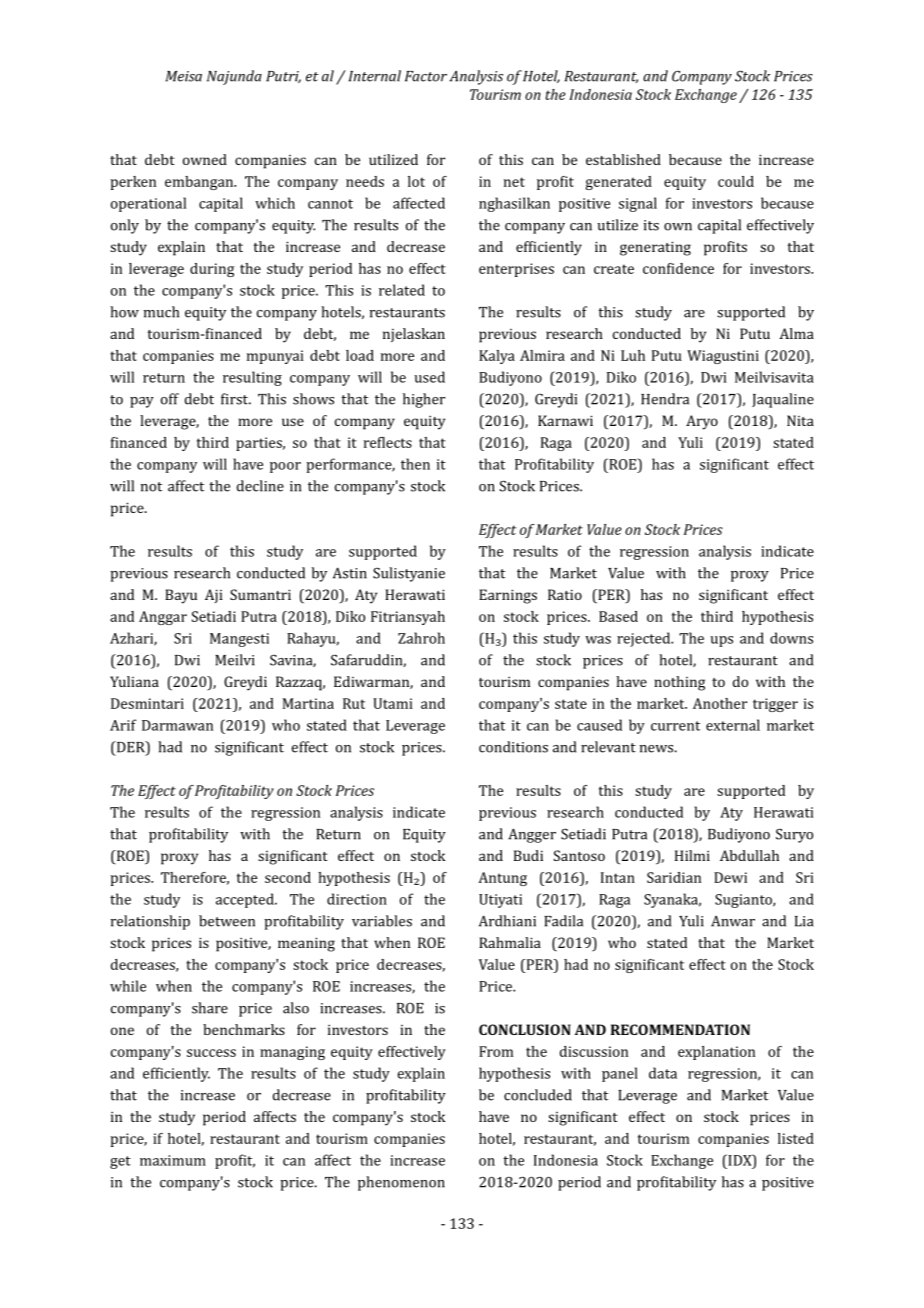 Image resolution: width=924 pixels, height=1308 pixels. I want to click on phenomenon, so click(401, 1183).
